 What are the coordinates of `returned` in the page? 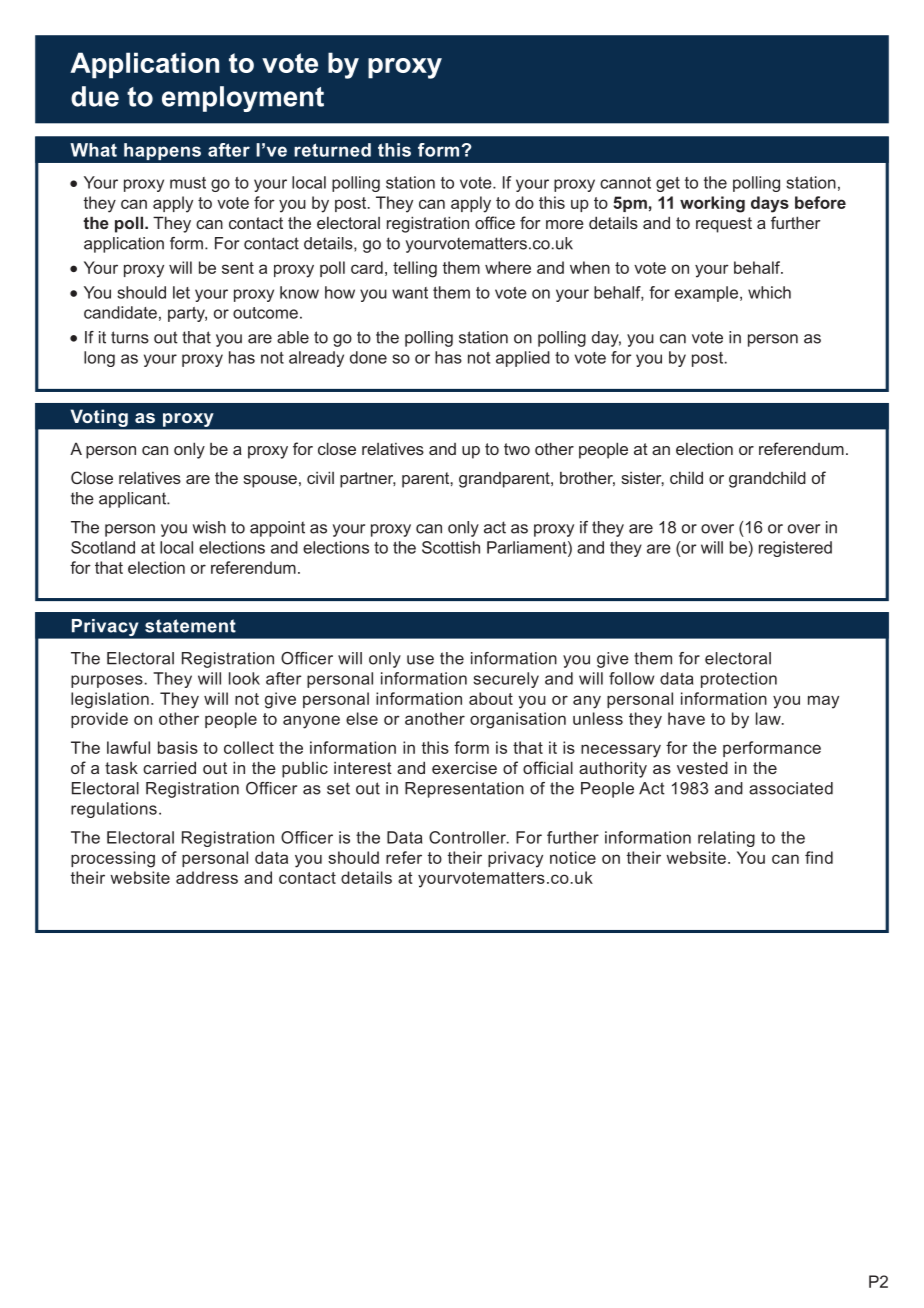 It's located at (332, 150).
